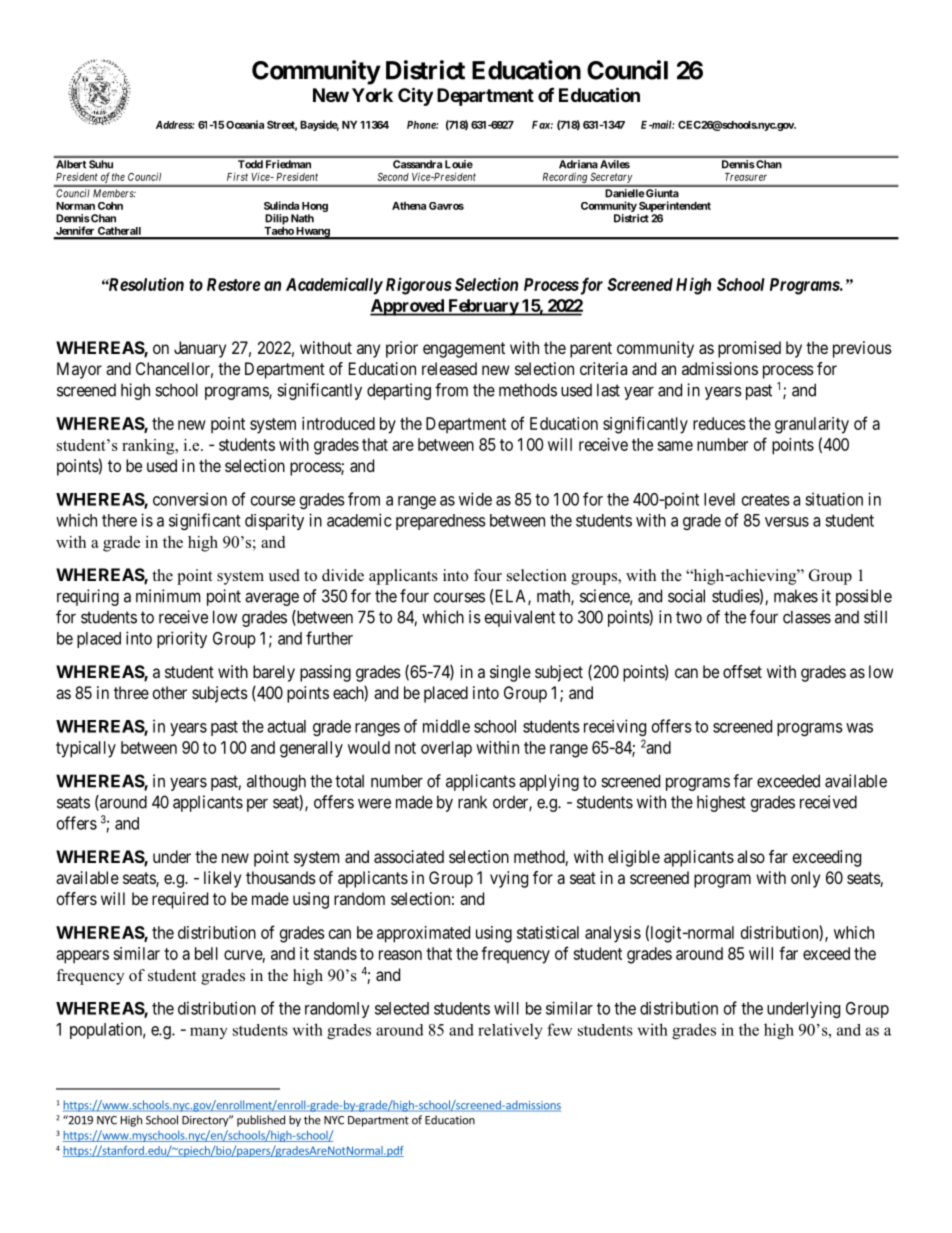 The height and width of the document is (1233, 952). What do you see at coordinates (441, 522) in the document?
I see `preparedness` at bounding box center [441, 522].
